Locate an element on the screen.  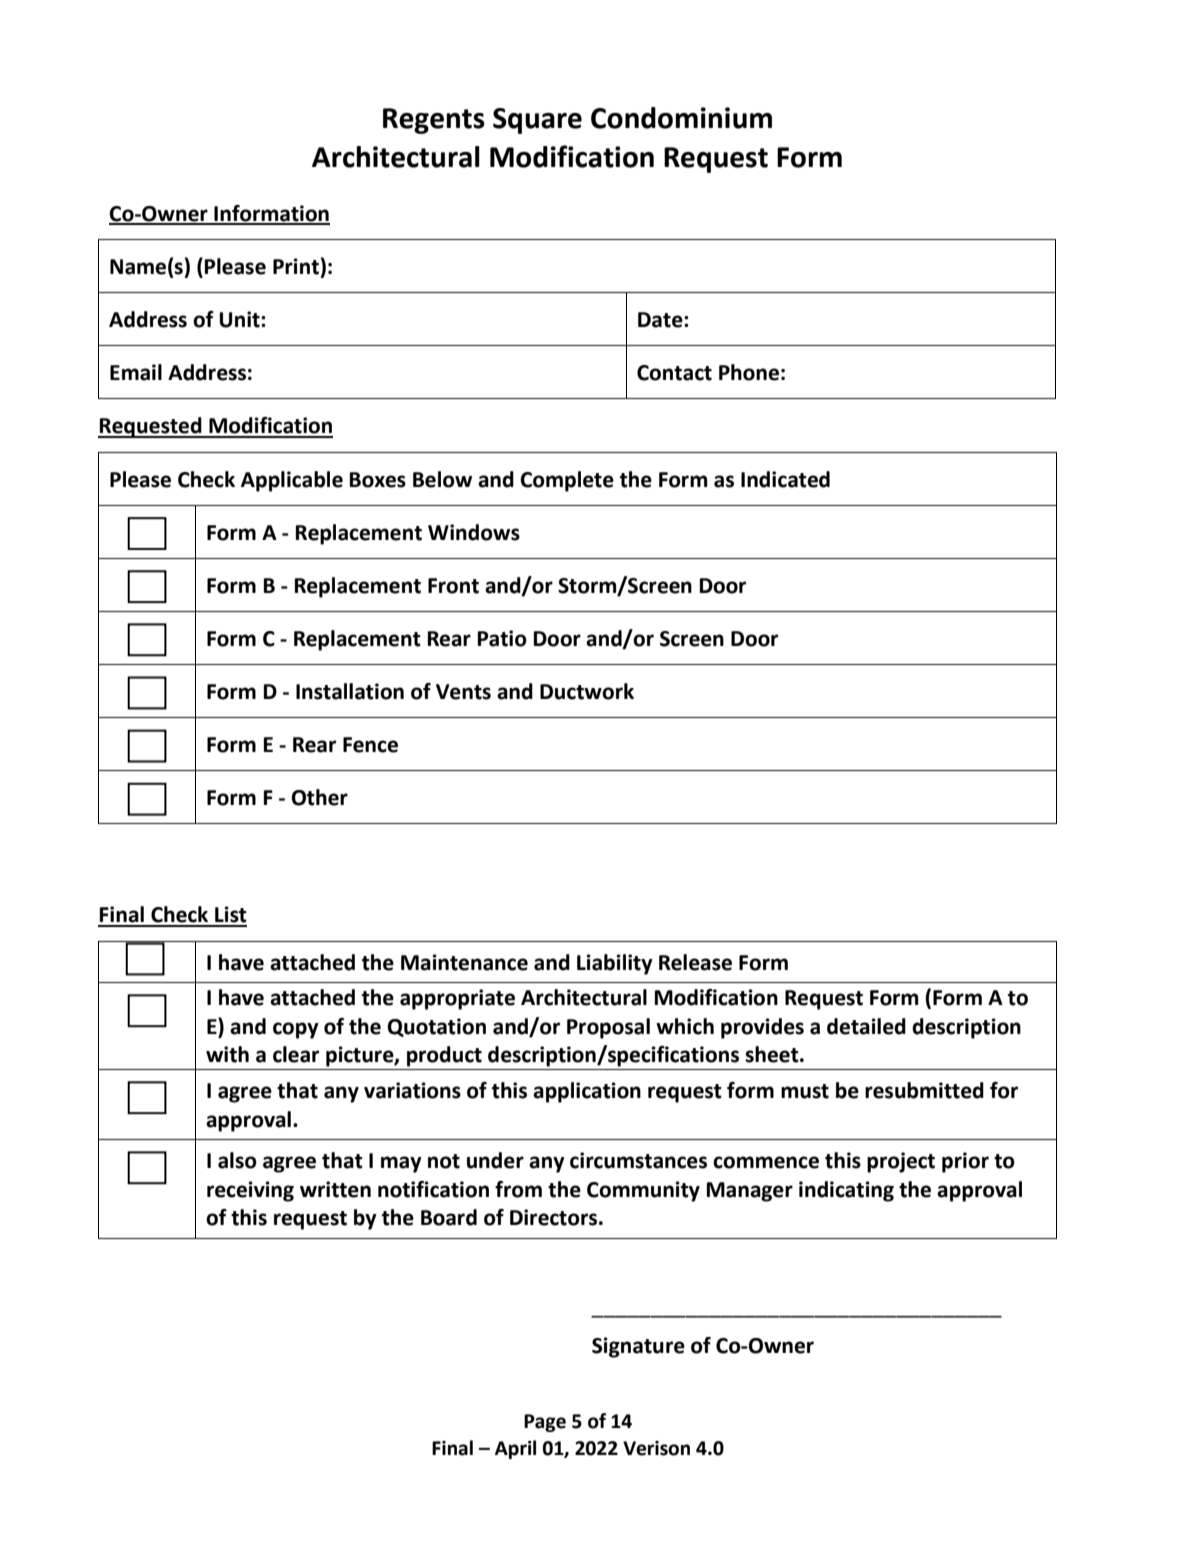
Print is located at coordinates (296, 266).
